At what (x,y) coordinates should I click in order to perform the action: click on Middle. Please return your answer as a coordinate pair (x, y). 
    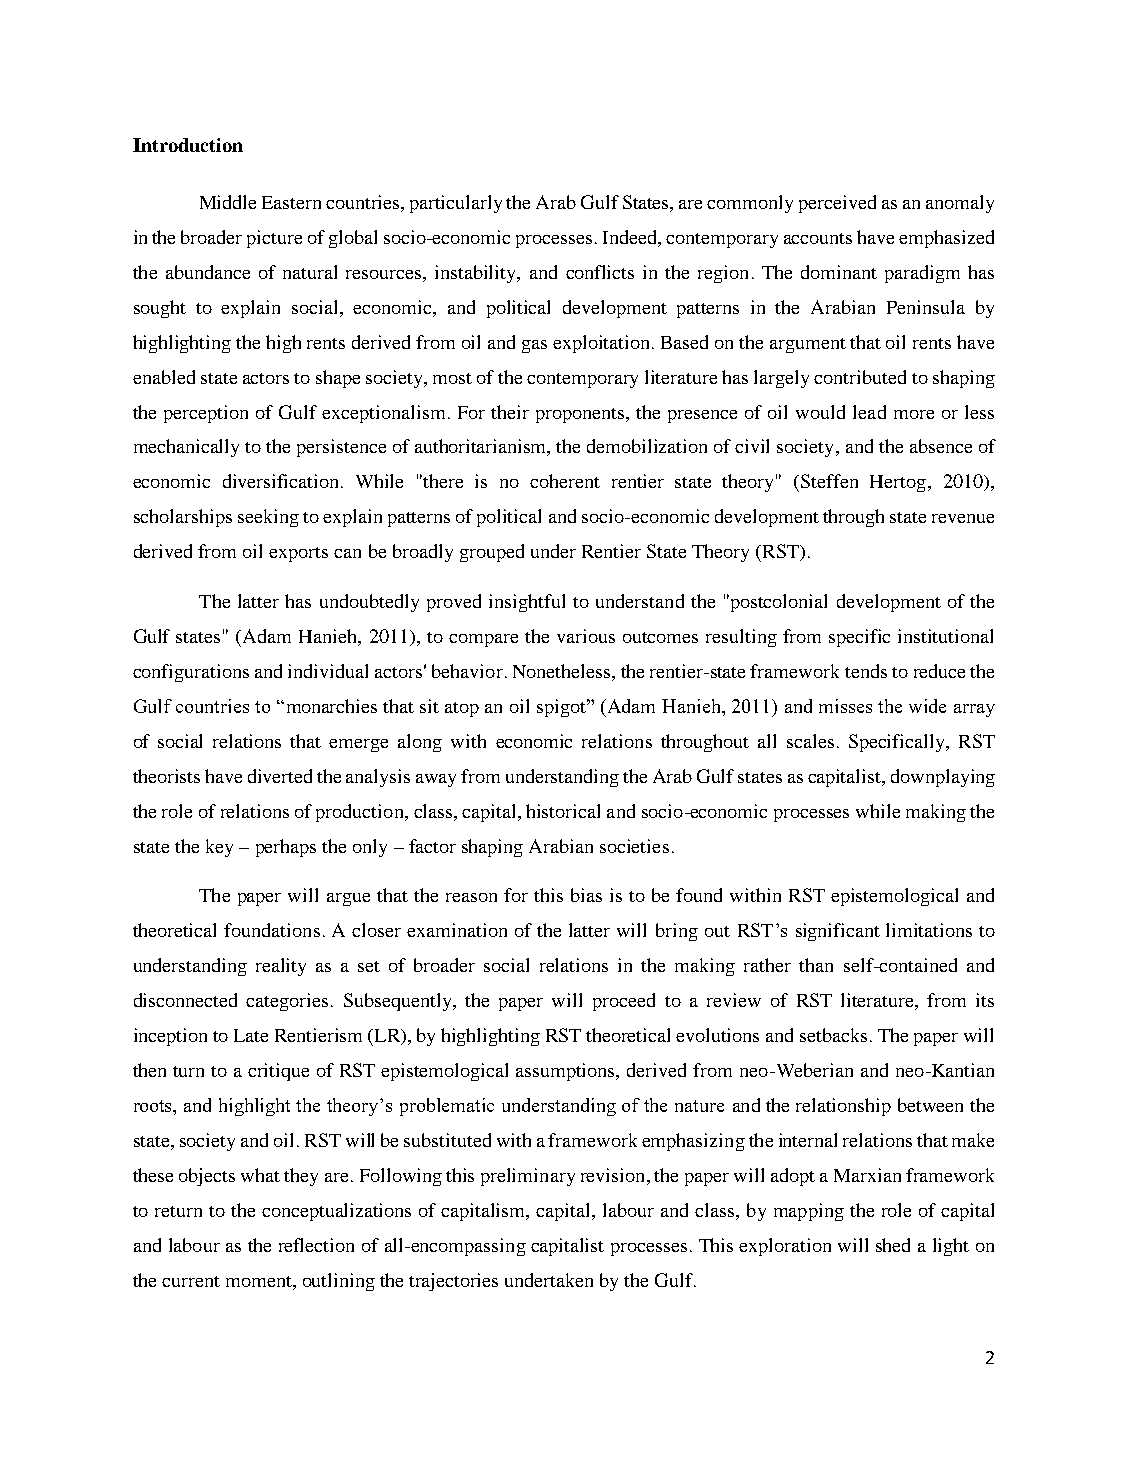
    Looking at the image, I should click on (228, 202).
